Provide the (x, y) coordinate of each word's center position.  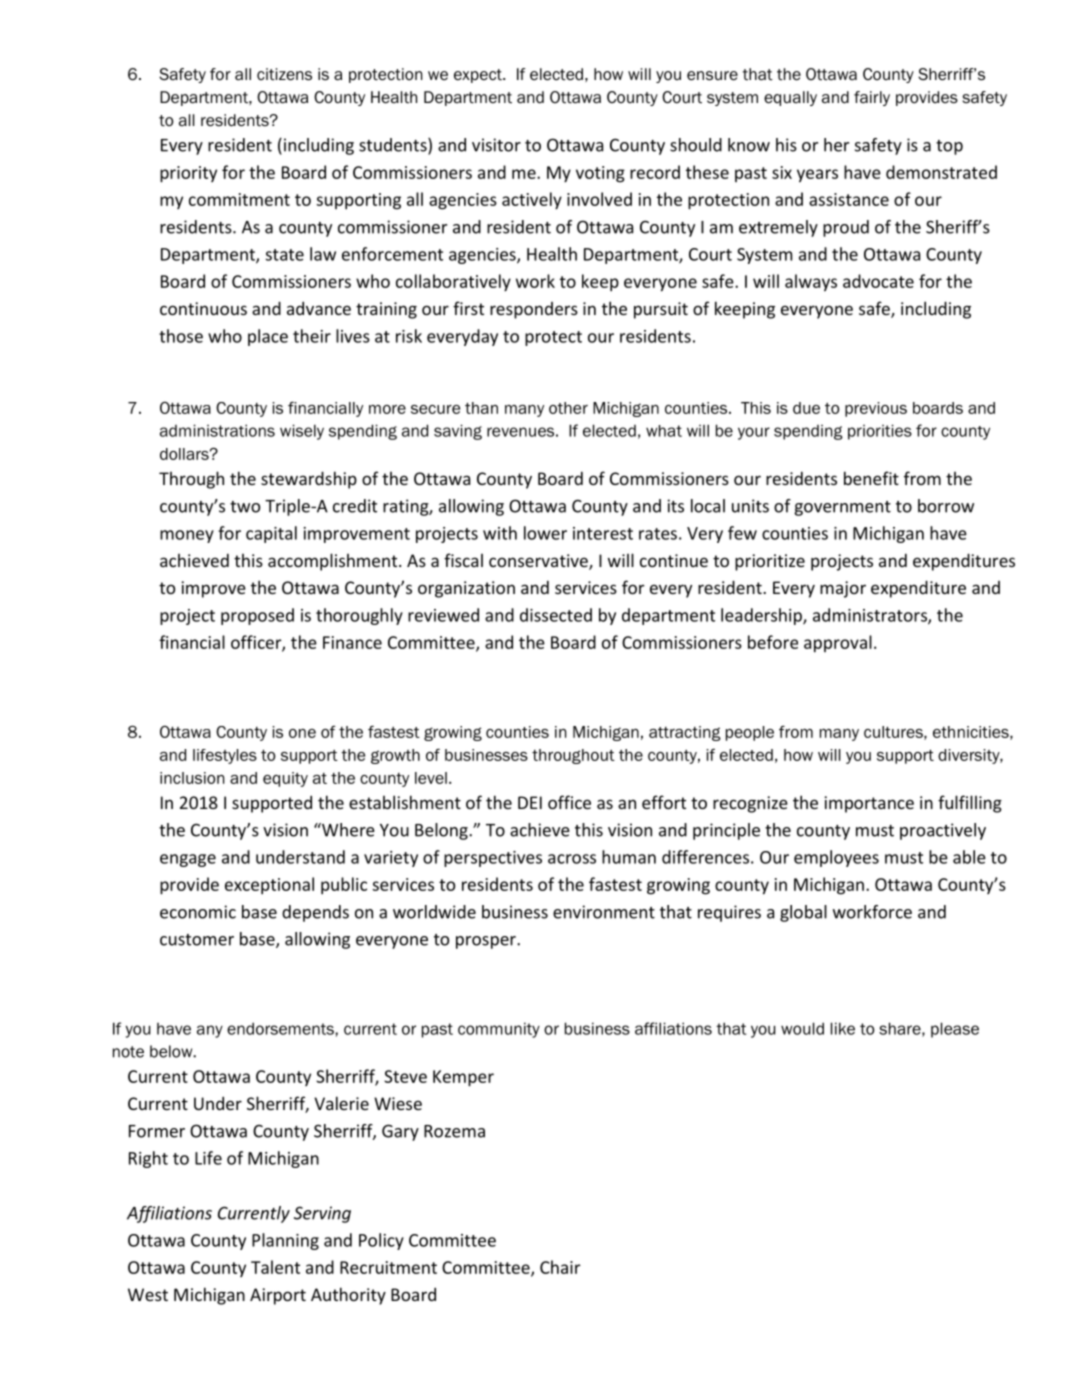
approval (838, 644)
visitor (496, 145)
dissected (556, 615)
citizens (284, 74)
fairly (872, 98)
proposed (257, 616)
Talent (275, 1267)
